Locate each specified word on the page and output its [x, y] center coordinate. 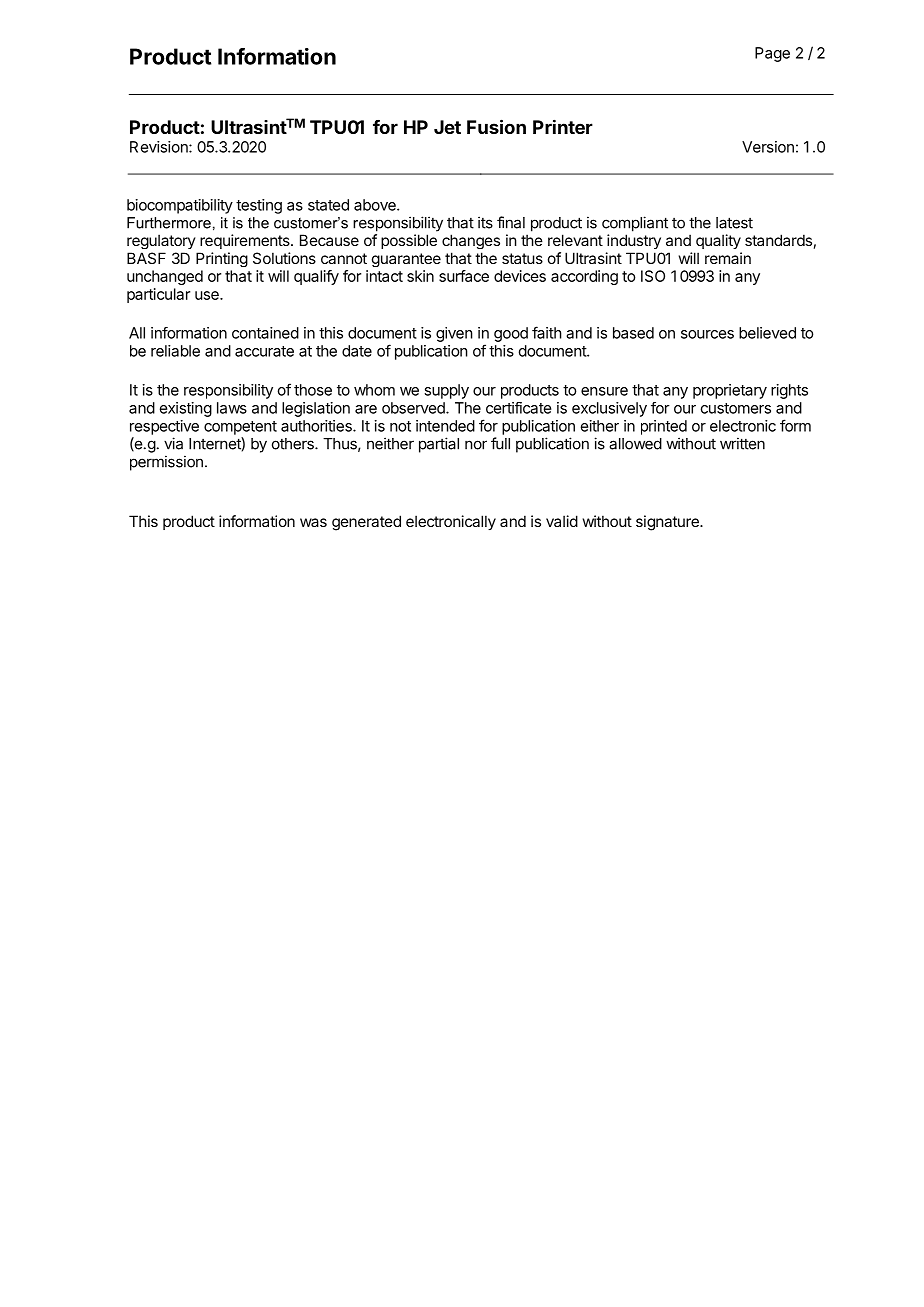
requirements [246, 241]
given [454, 334]
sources [707, 334]
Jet [447, 127]
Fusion [496, 126]
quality [718, 241]
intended [445, 426]
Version [768, 147]
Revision [160, 147]
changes [471, 241]
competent [240, 428]
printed [664, 427]
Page [772, 54]
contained [265, 333]
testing [259, 206]
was [313, 522]
